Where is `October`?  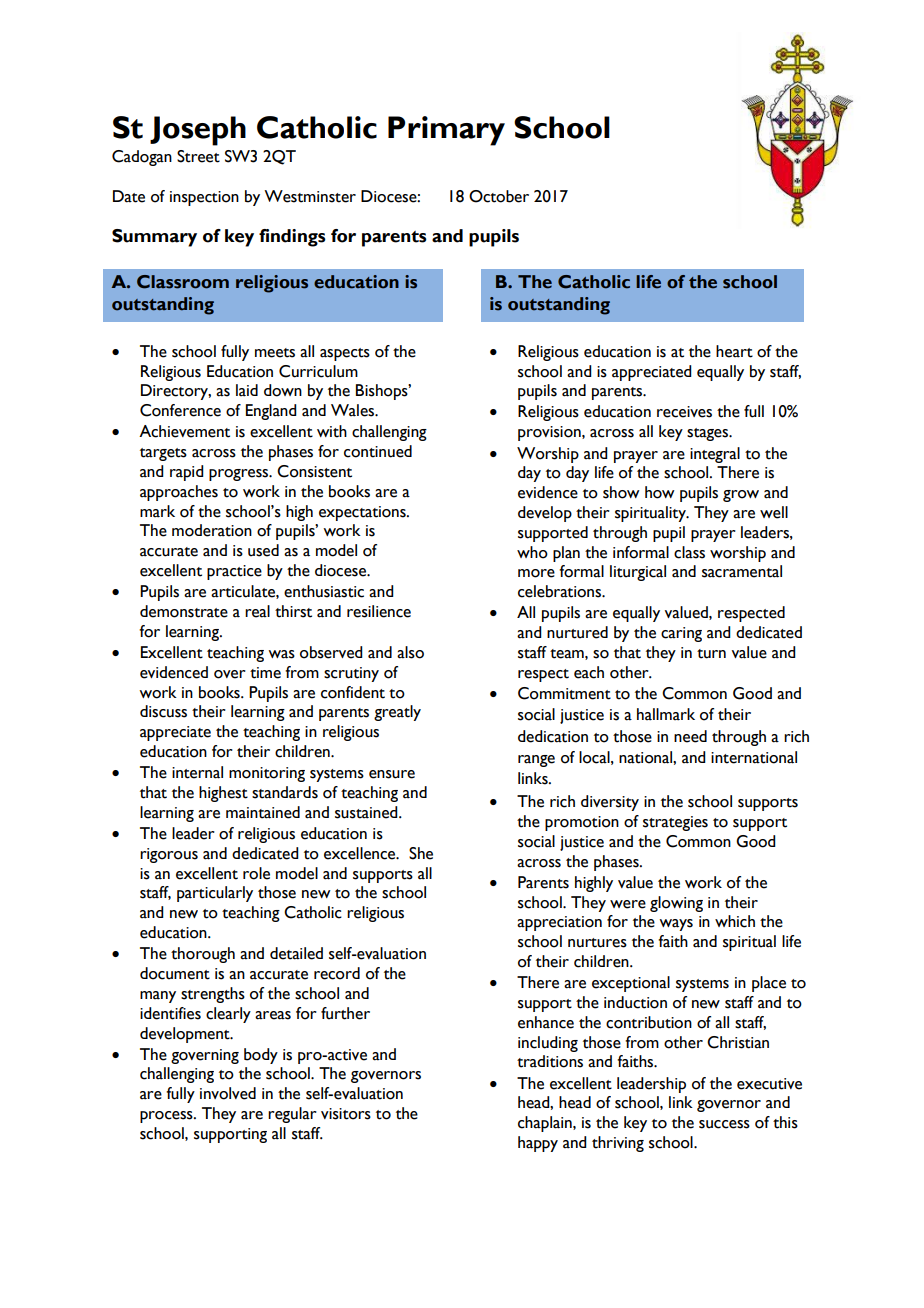
October is located at coordinates (499, 196).
